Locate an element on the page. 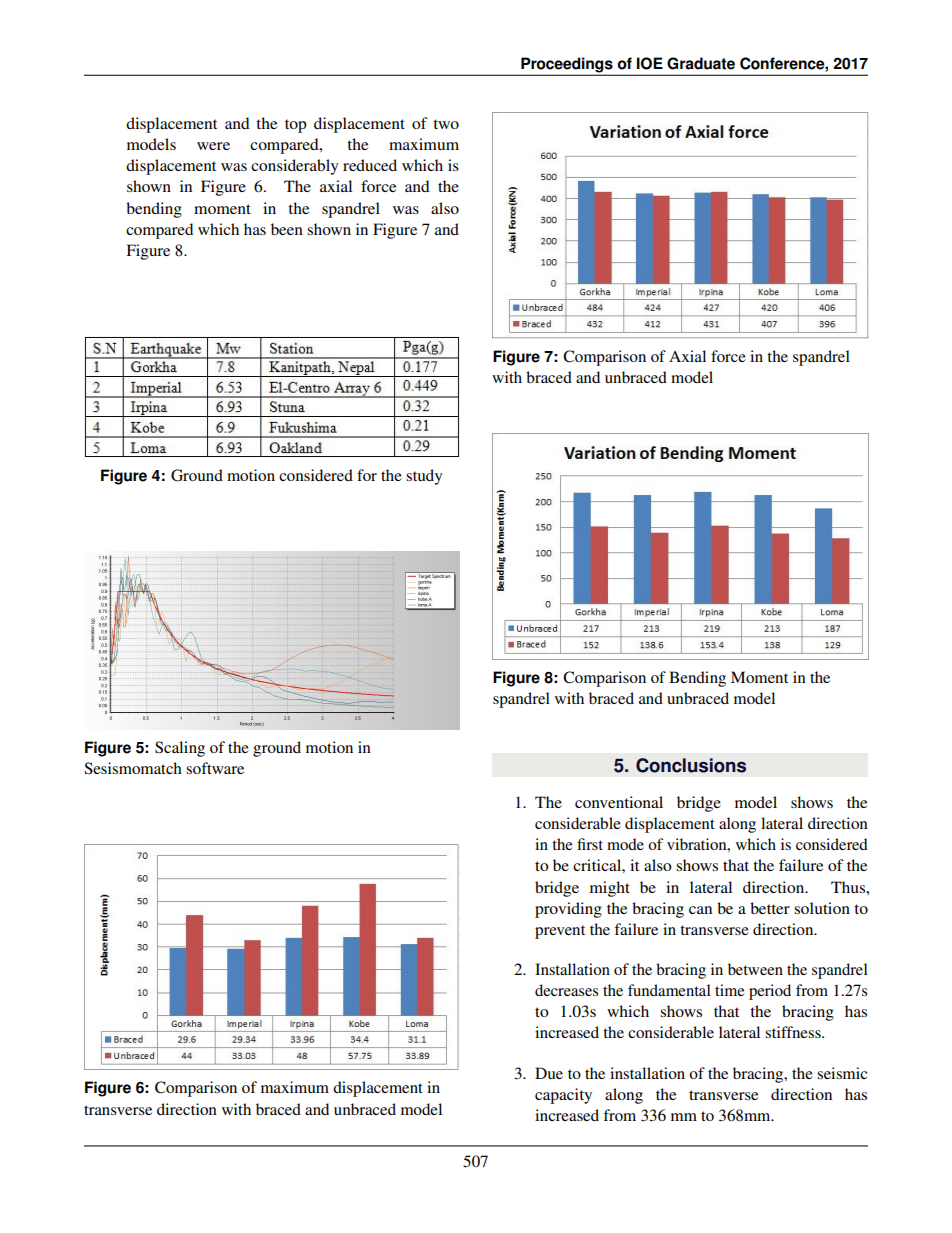 Image resolution: width=952 pixels, height=1233 pixels. IOE is located at coordinates (650, 63).
